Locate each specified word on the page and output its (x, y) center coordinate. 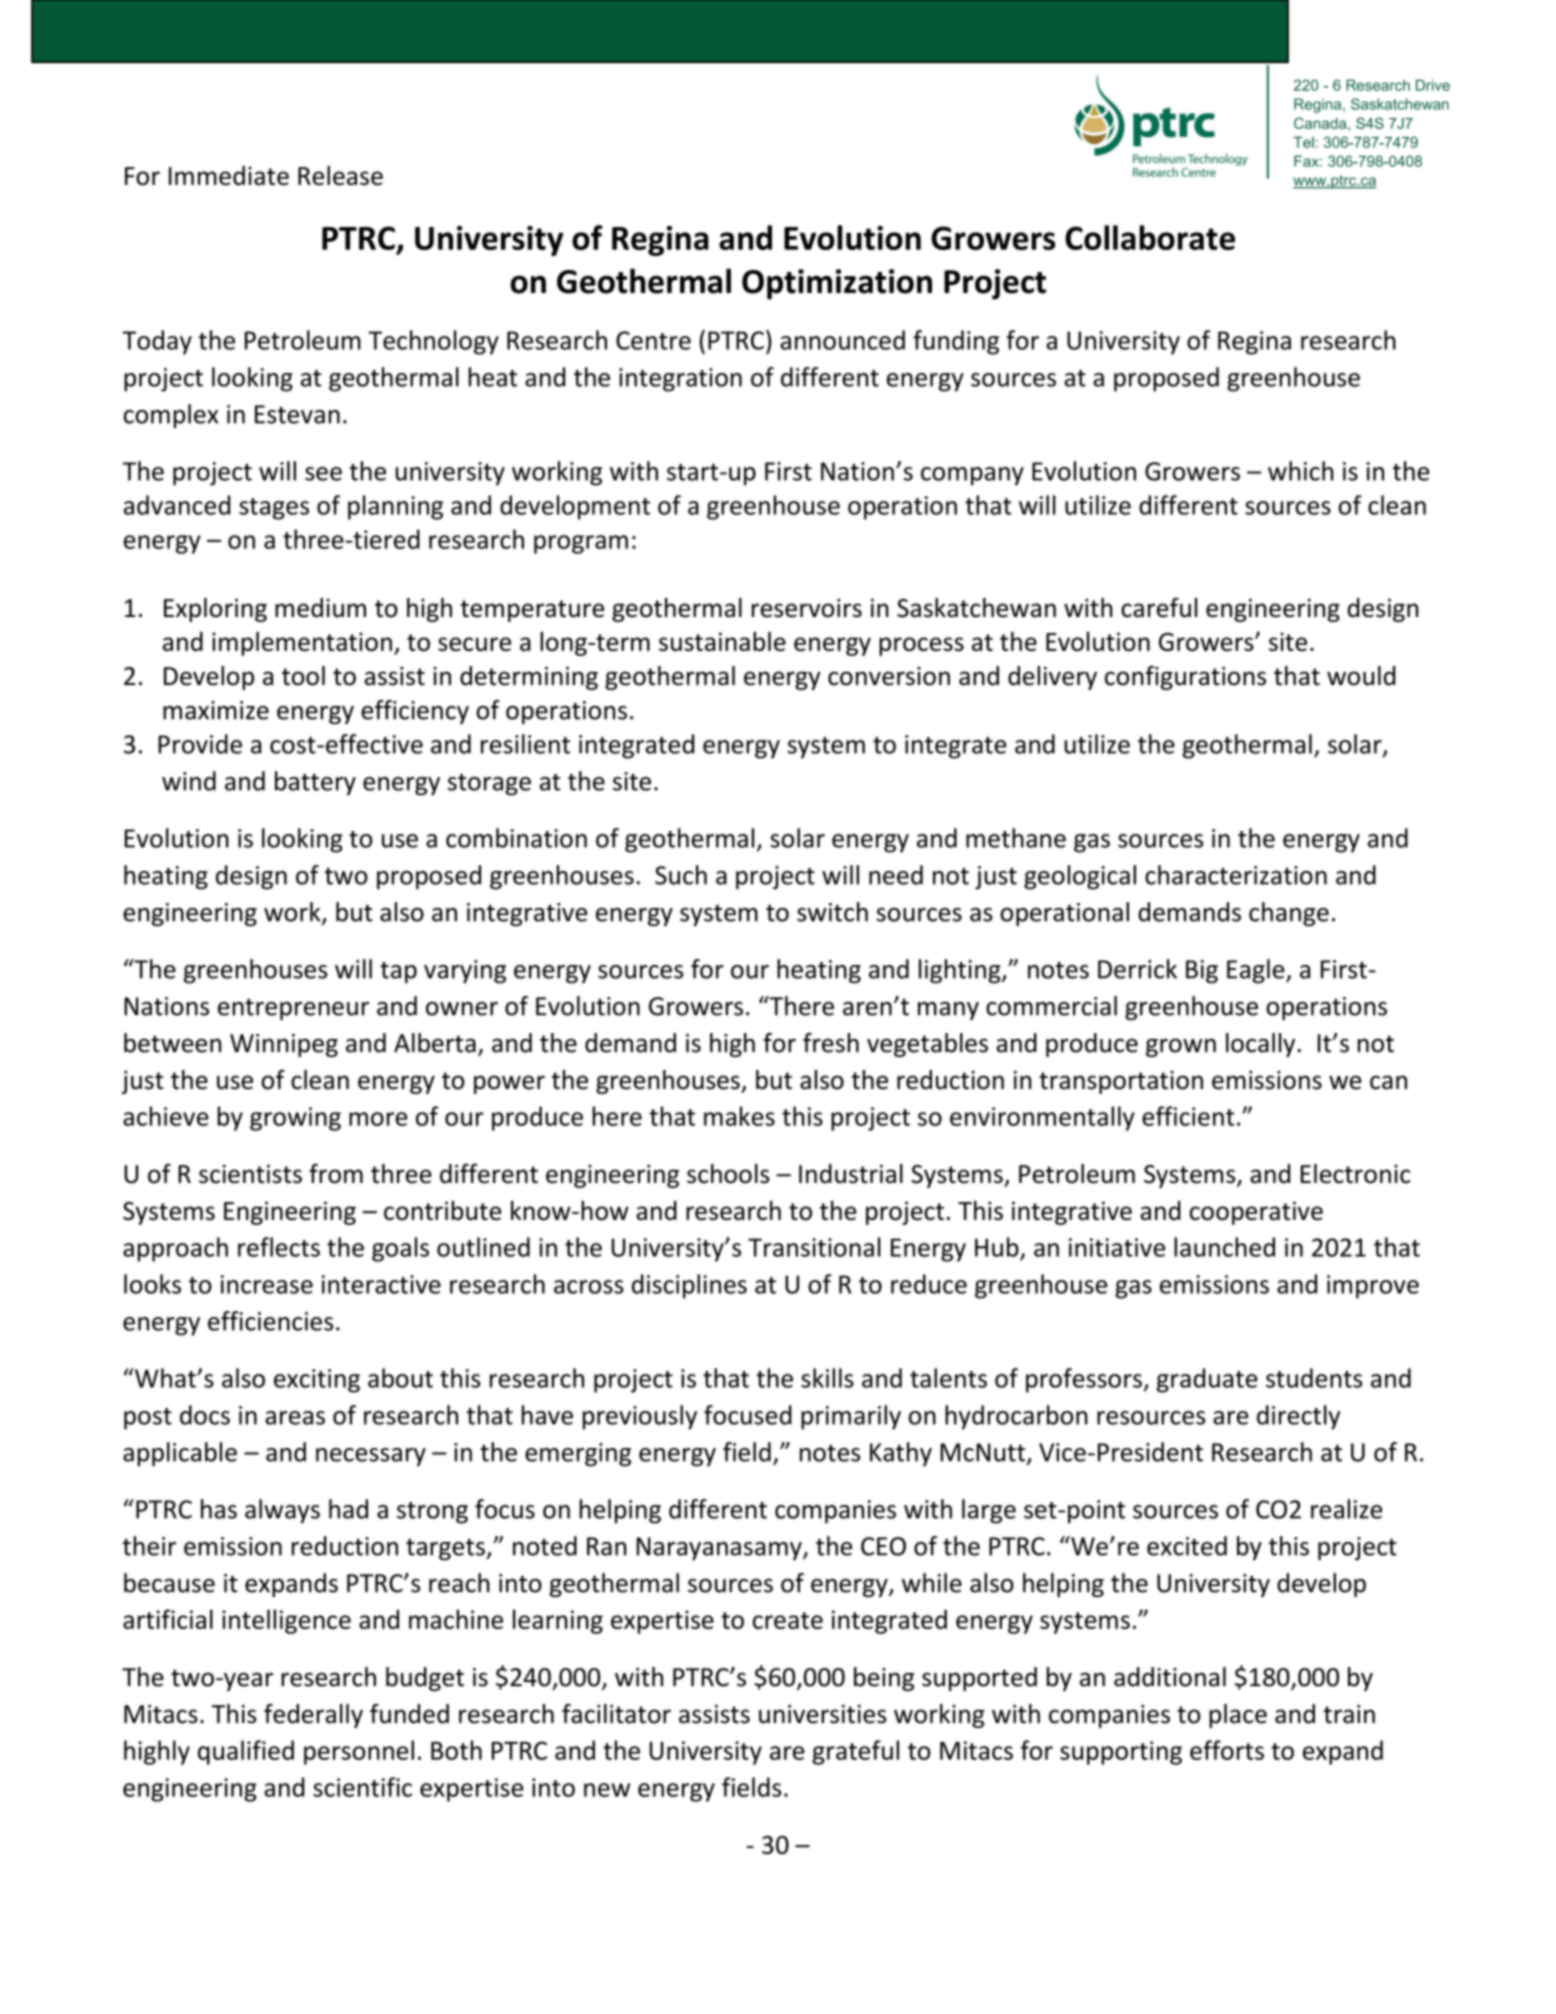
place (1238, 1716)
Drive (1433, 85)
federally (313, 1716)
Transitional (814, 1247)
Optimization (837, 284)
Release (340, 175)
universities (823, 1714)
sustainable (722, 641)
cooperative (1256, 1213)
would (1361, 676)
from (336, 1173)
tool (303, 676)
